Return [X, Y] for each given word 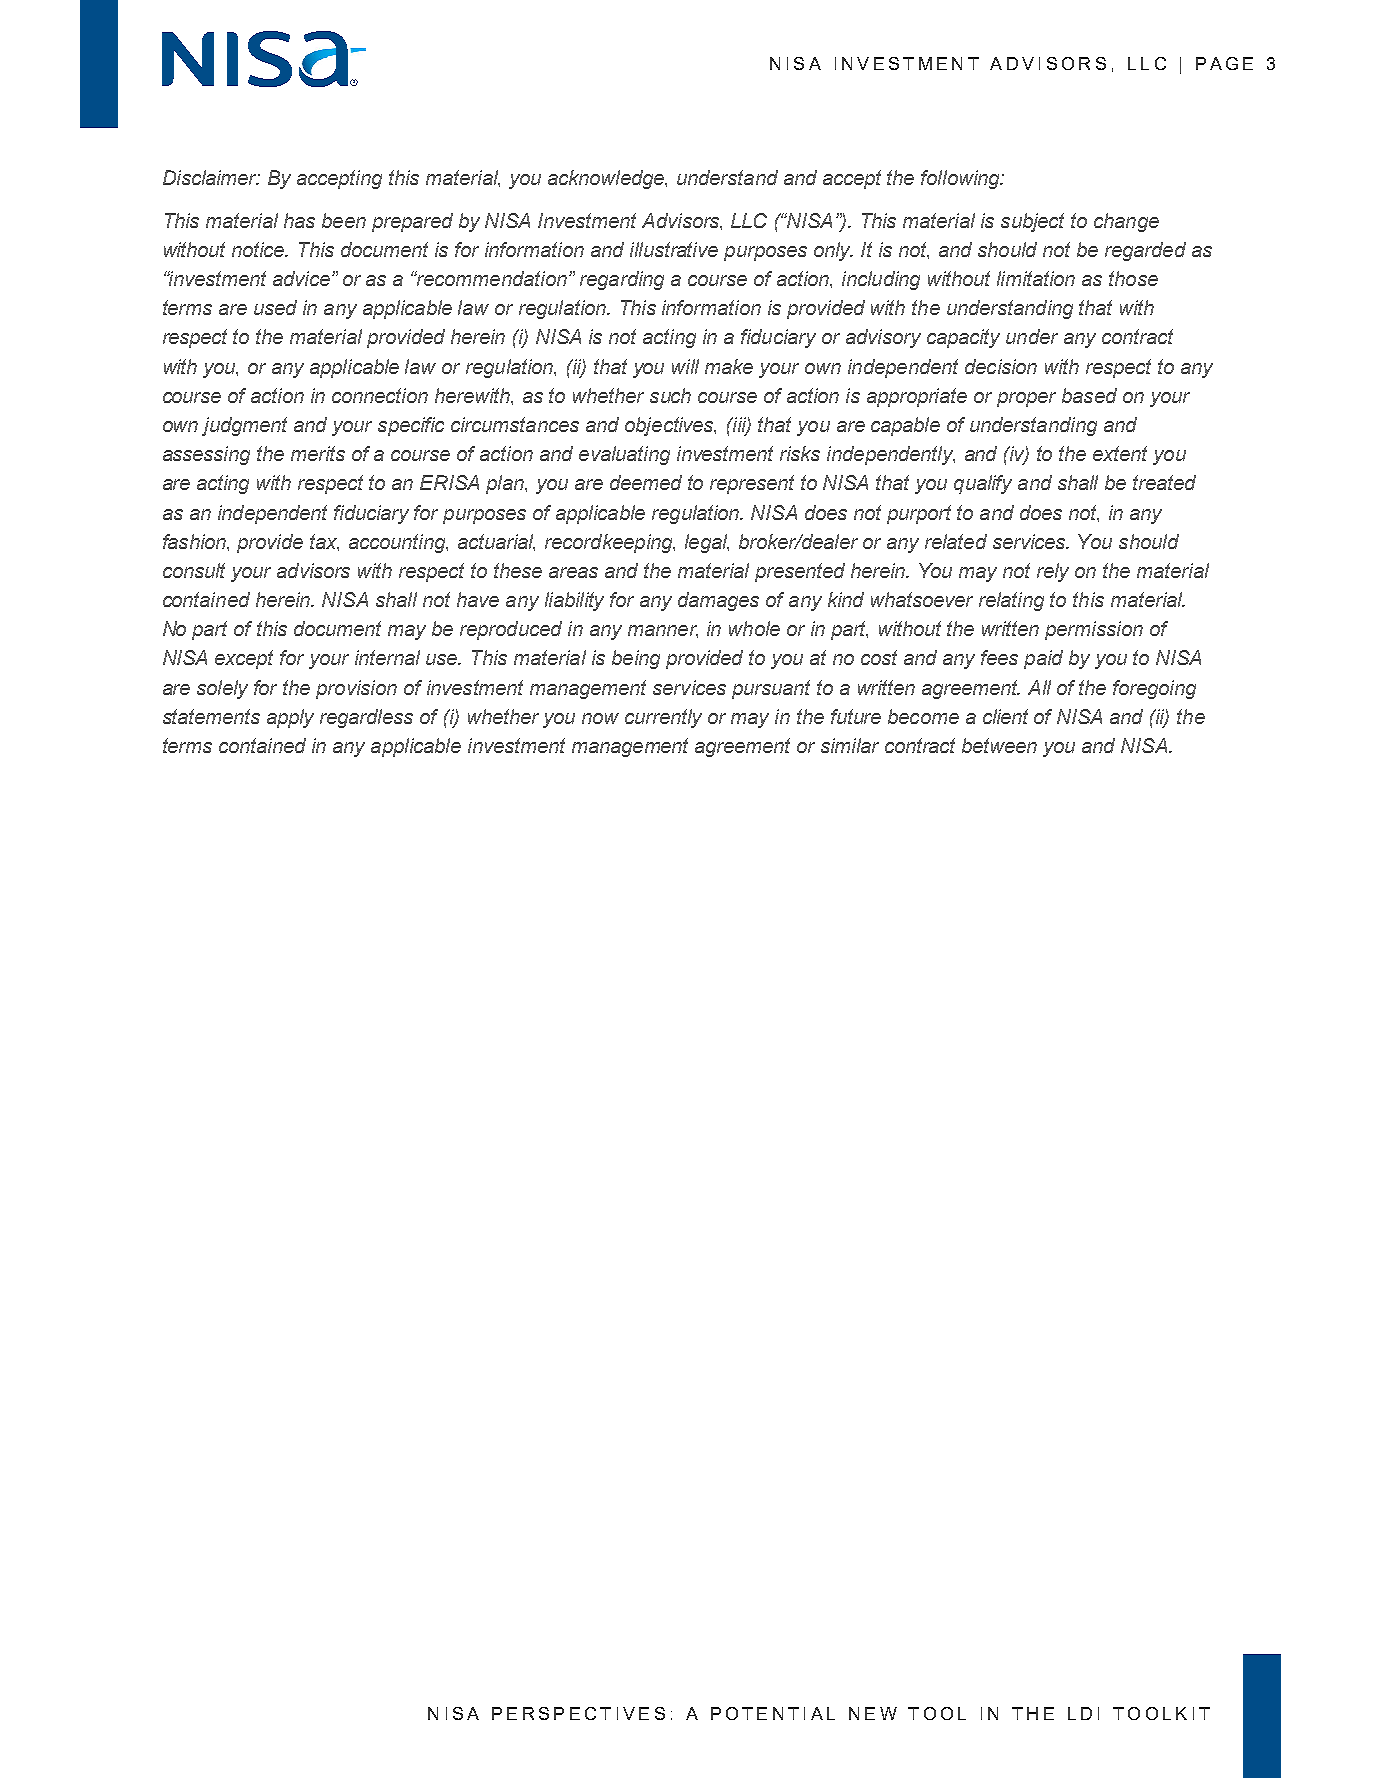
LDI [1083, 1713]
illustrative [674, 249]
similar [850, 745]
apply [290, 718]
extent [1120, 453]
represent [752, 484]
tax [324, 542]
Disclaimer [211, 177]
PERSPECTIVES [578, 1713]
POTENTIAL [773, 1713]
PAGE [1224, 63]
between [999, 745]
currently [663, 718]
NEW [873, 1713]
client [1005, 716]
